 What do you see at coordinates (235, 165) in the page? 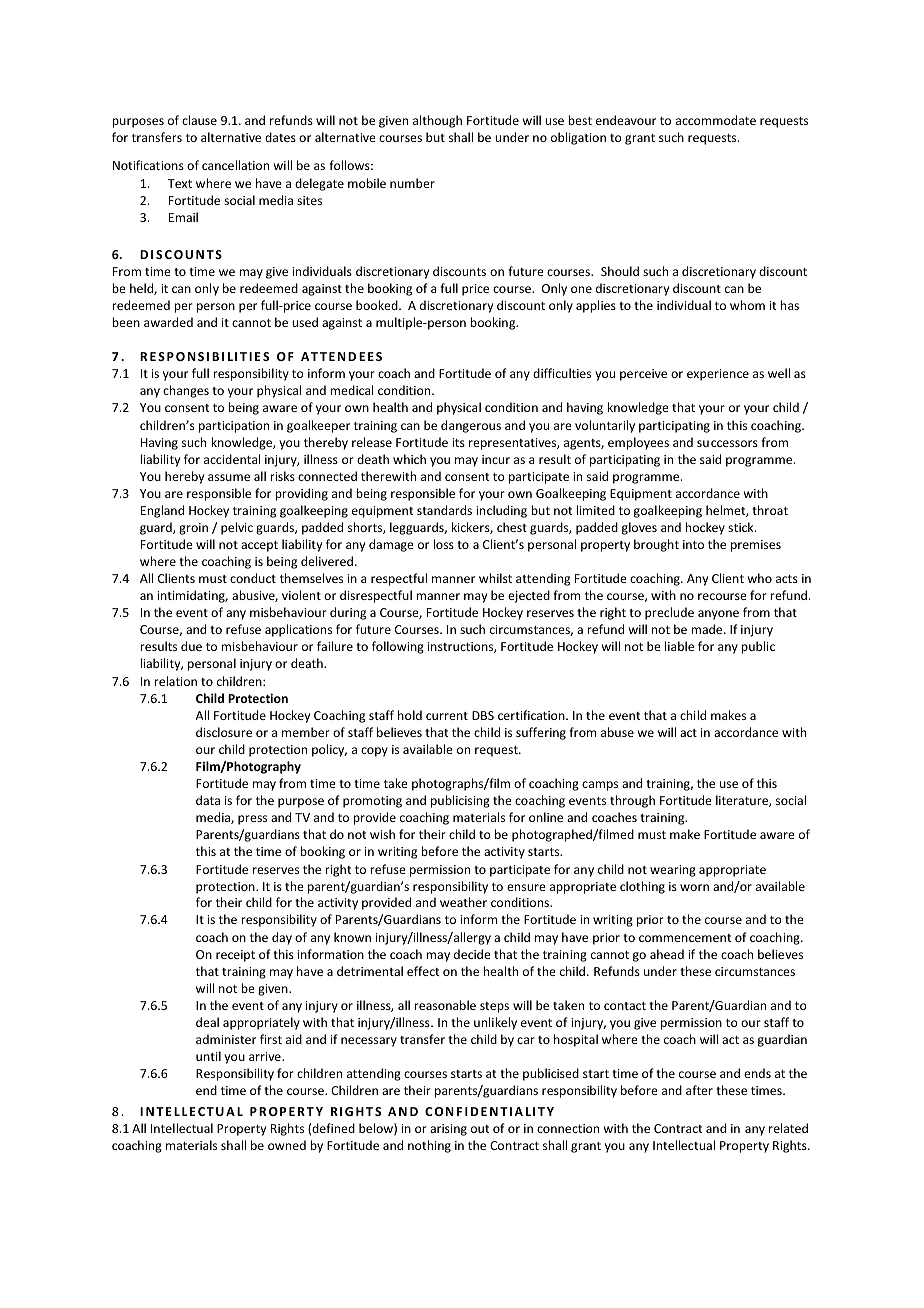
I see `cancellation` at bounding box center [235, 165].
